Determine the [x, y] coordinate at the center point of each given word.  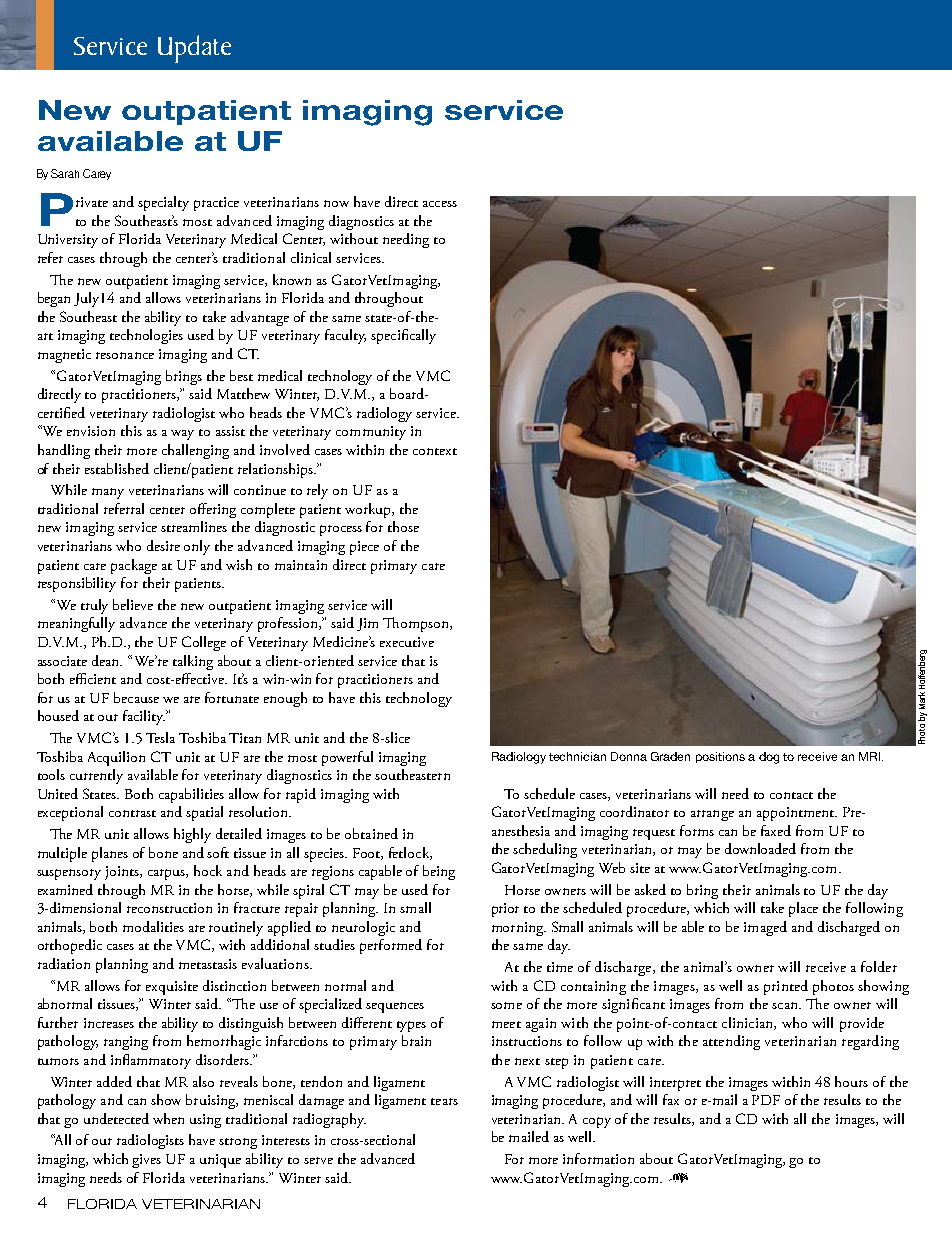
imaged [765, 928]
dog [769, 758]
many [108, 493]
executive [407, 642]
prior [505, 910]
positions [720, 757]
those [403, 526]
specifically [403, 336]
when [168, 1118]
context [435, 451]
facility [144, 717]
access [440, 204]
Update [194, 49]
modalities [153, 926]
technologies [146, 336]
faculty [345, 336]
